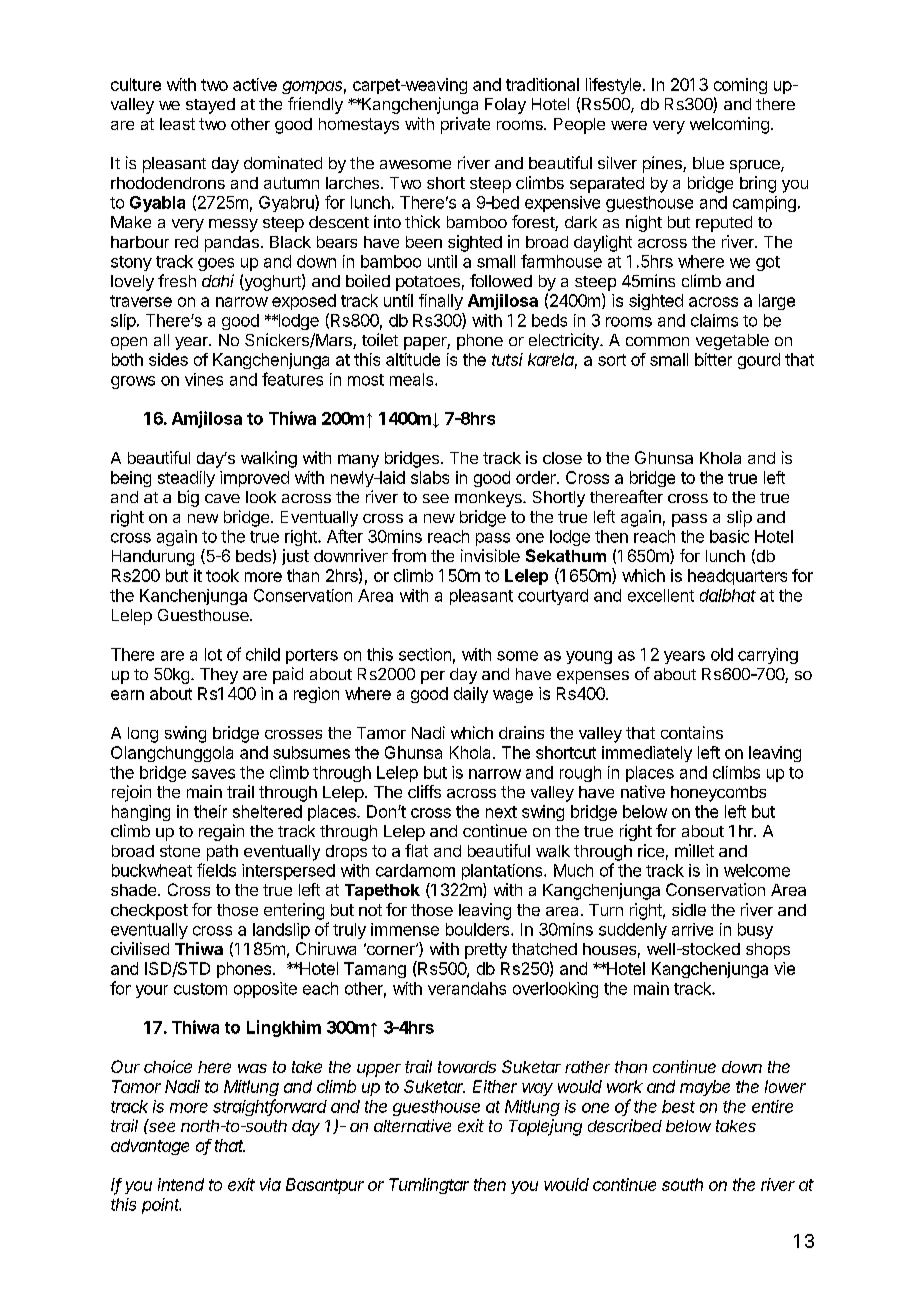 Image resolution: width=924 pixels, height=1308 pixels. Describe the element at coordinates (713, 359) in the screenshot. I see `bitter` at that location.
